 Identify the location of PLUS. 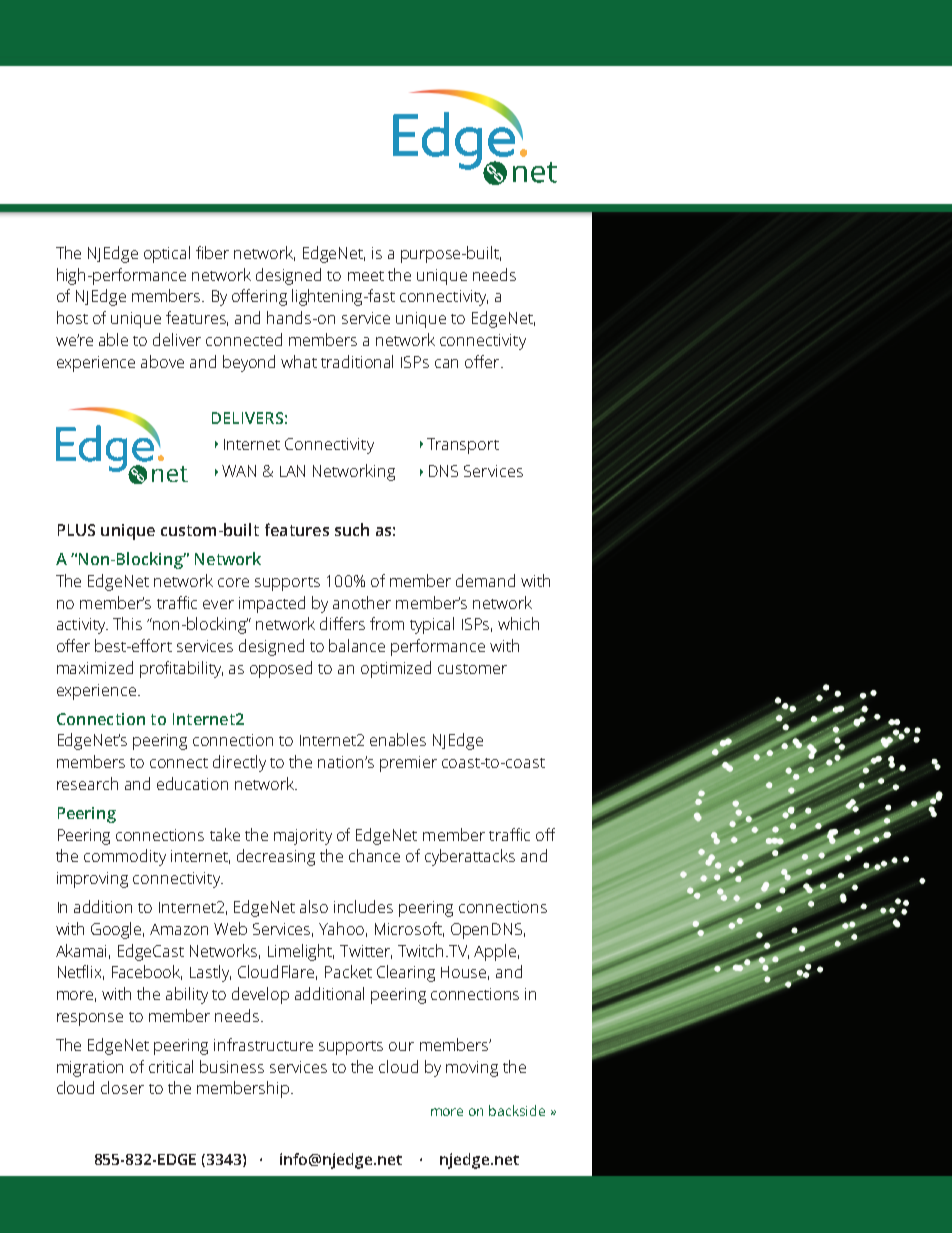
(76, 530).
